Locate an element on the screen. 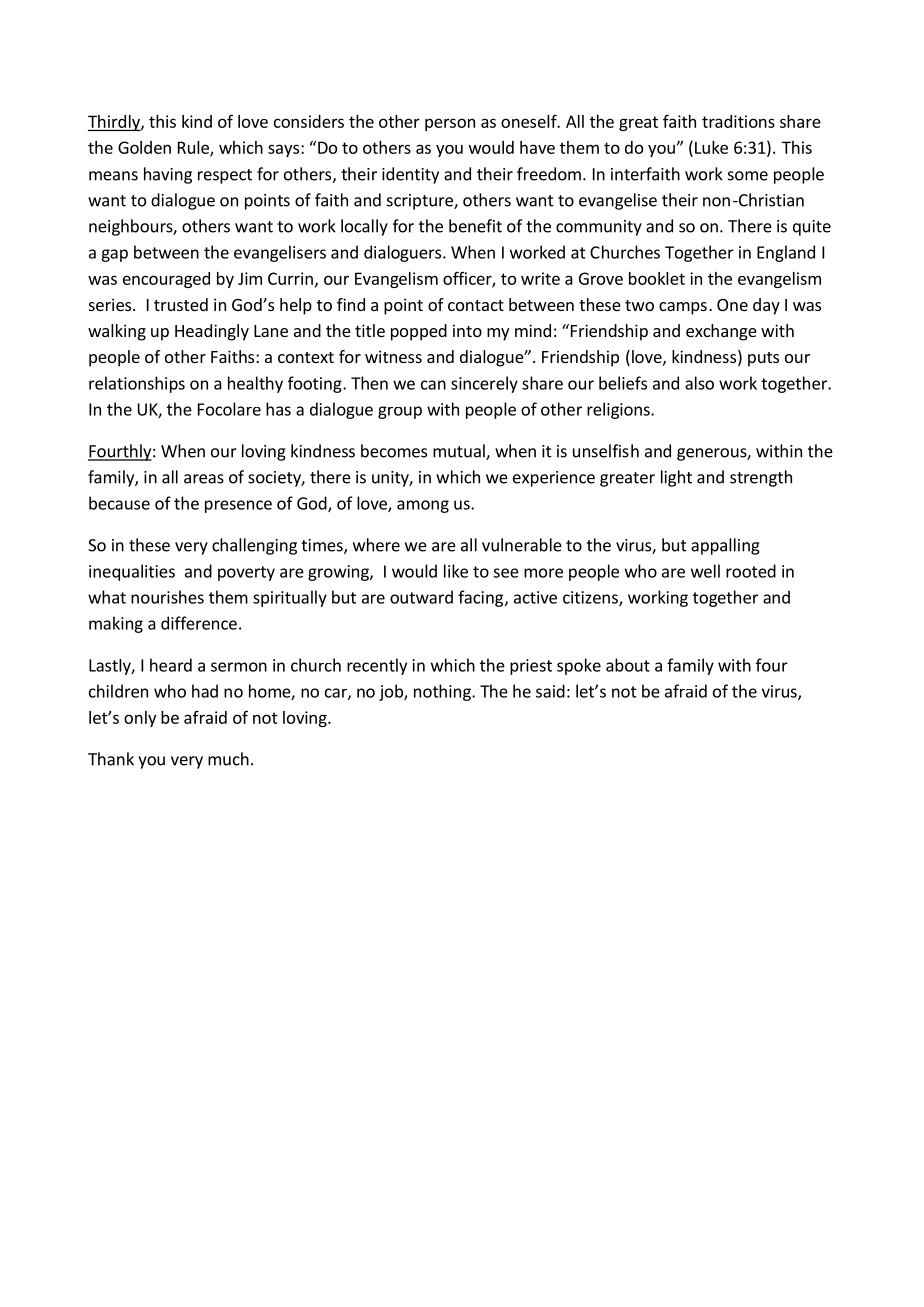  Luke is located at coordinates (711, 147).
